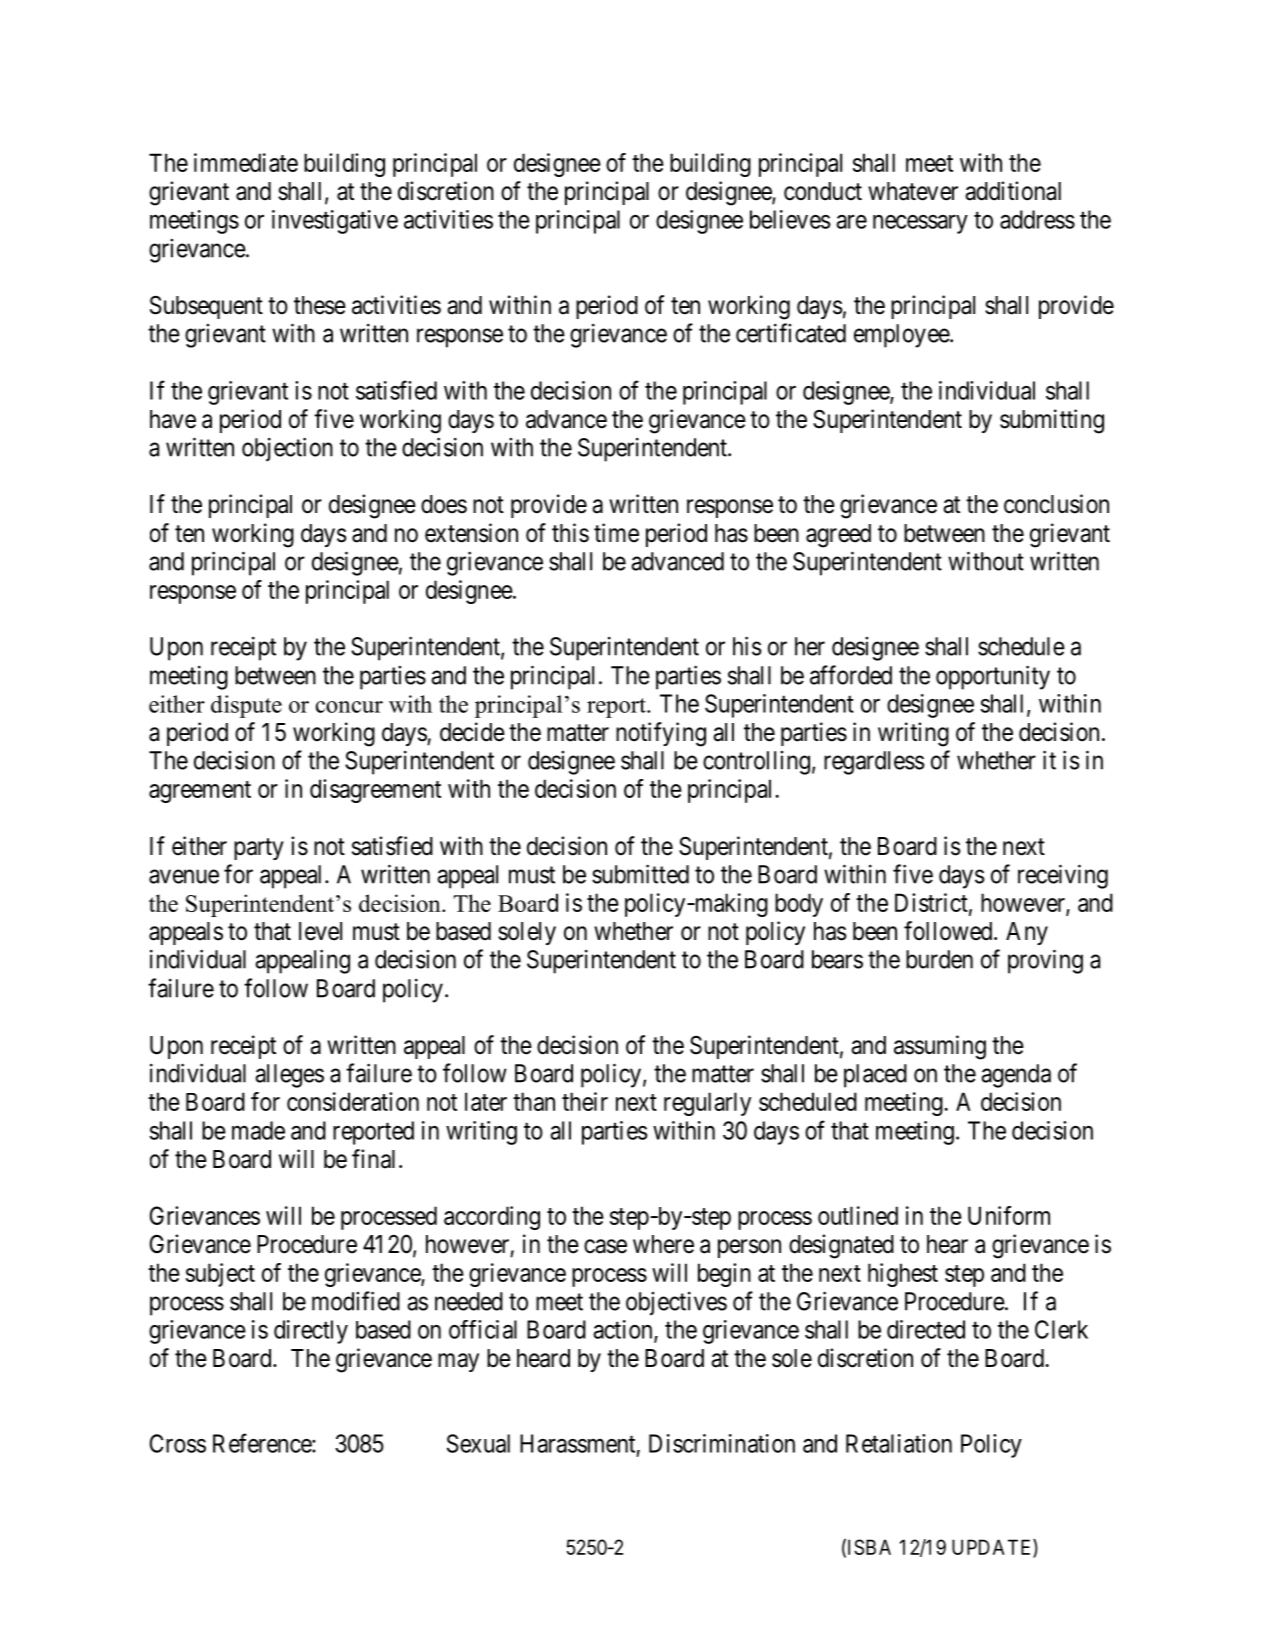 This screenshot has height=1633, width=1262. Describe the element at coordinates (640, 874) in the screenshot. I see `submitted` at that location.
